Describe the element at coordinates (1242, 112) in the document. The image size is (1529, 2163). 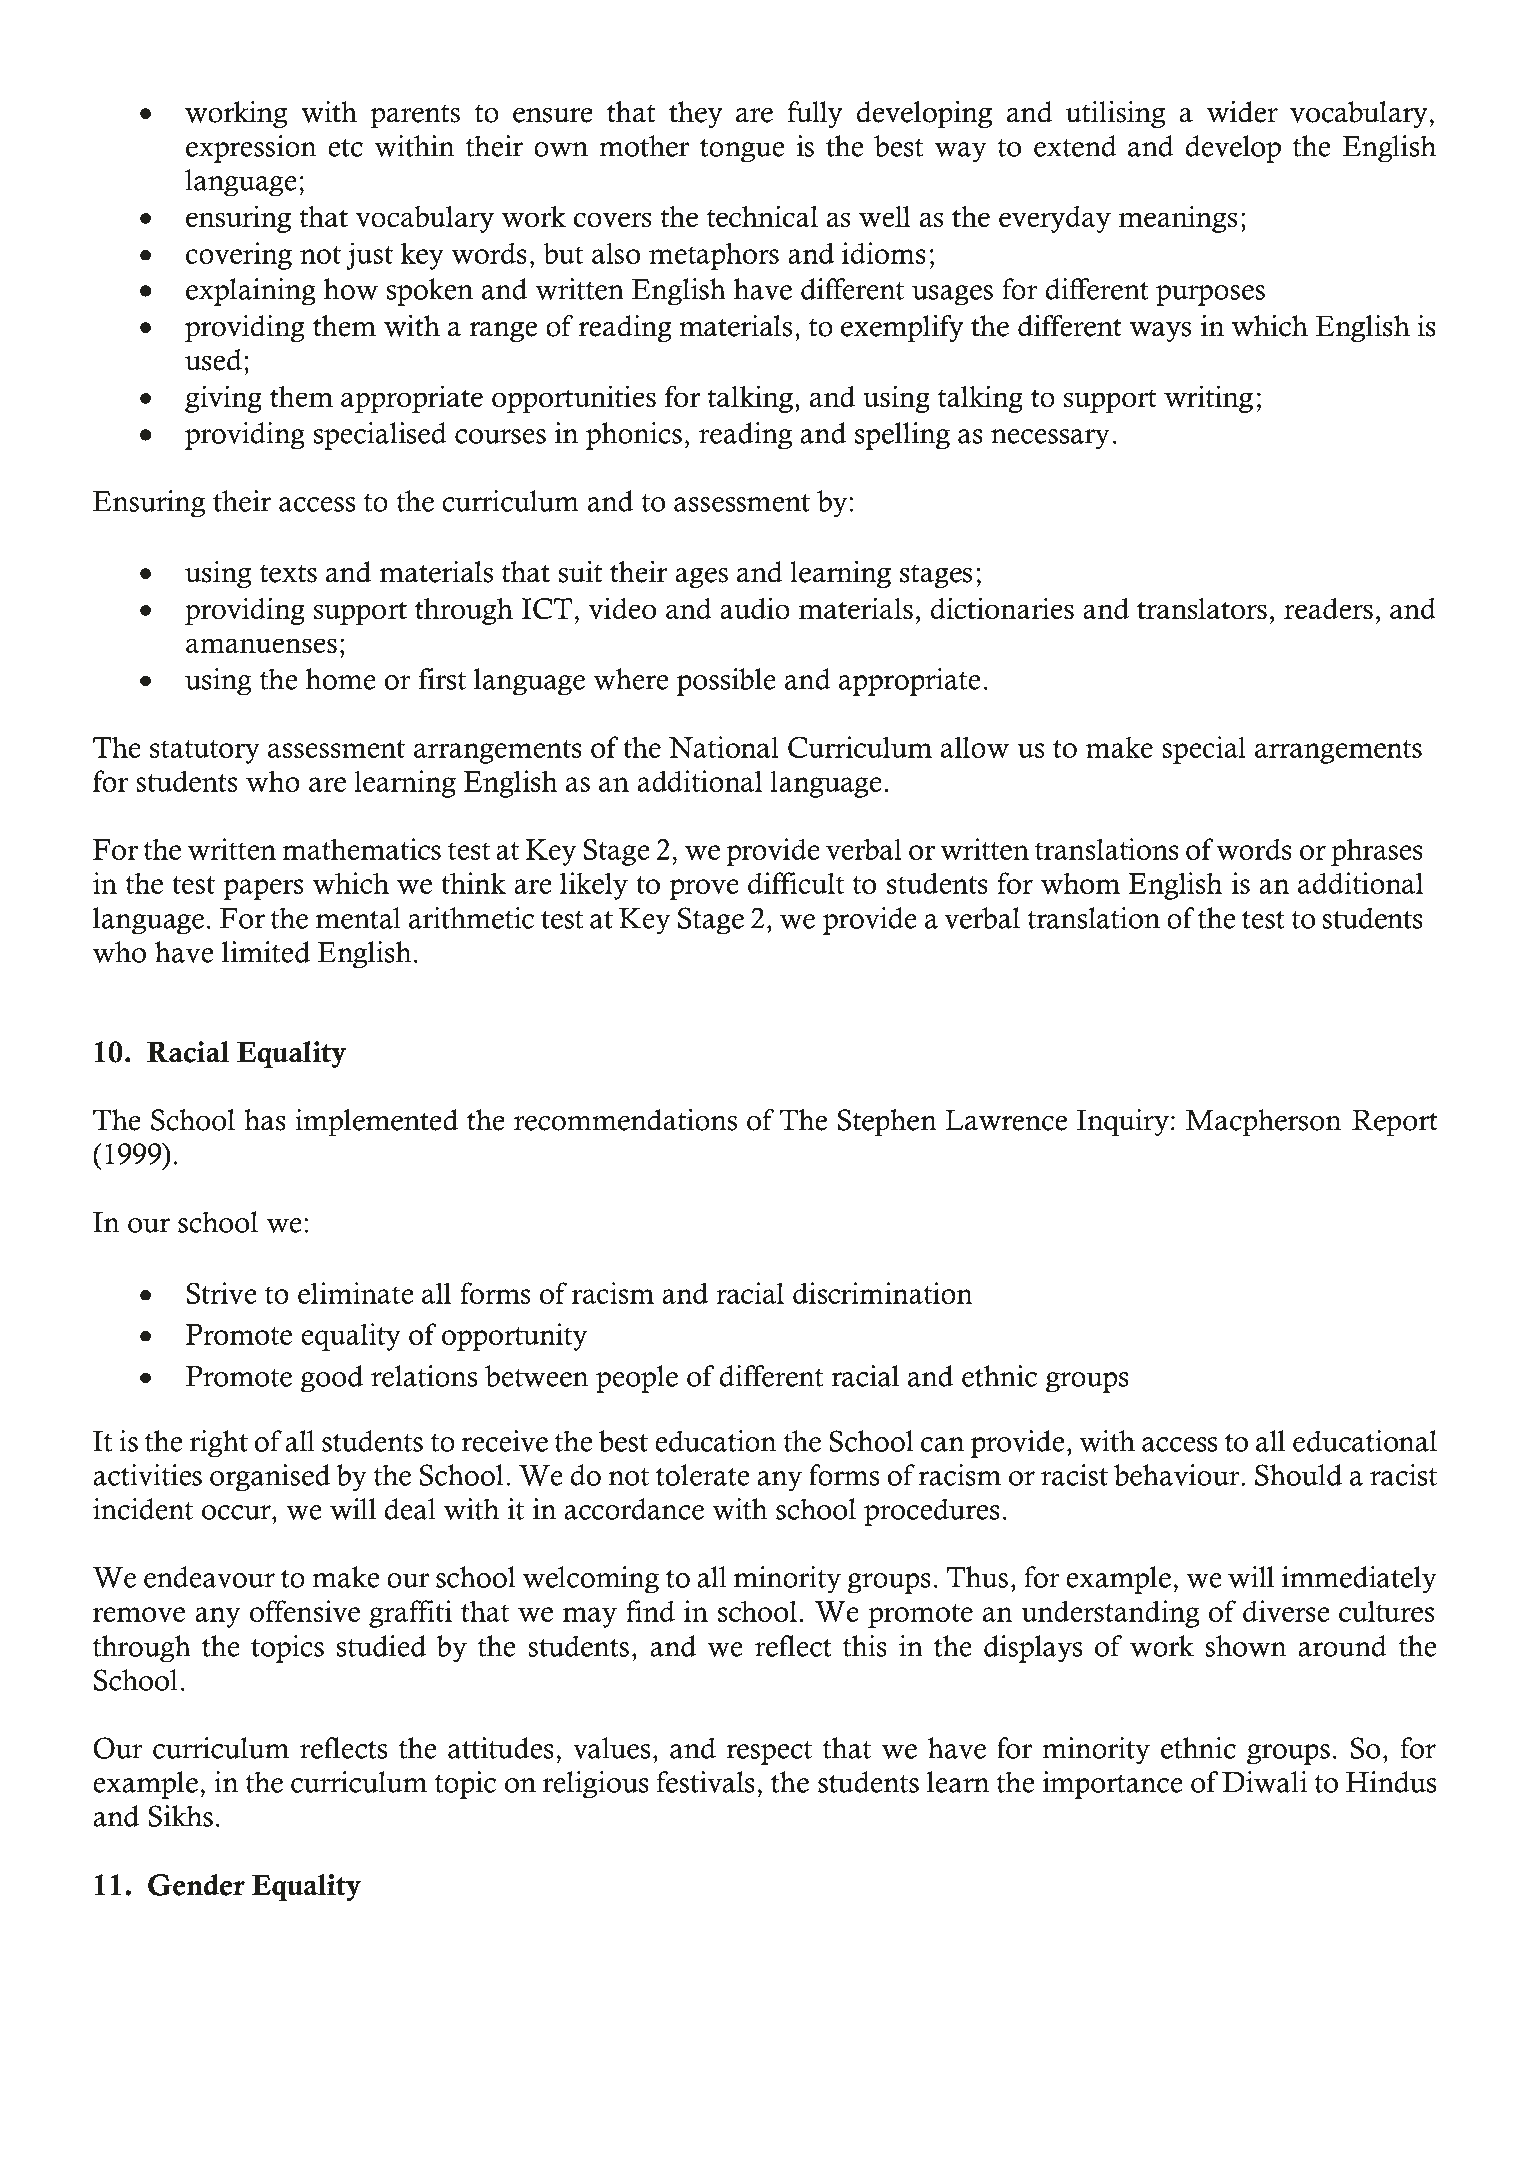
I see `wider` at that location.
